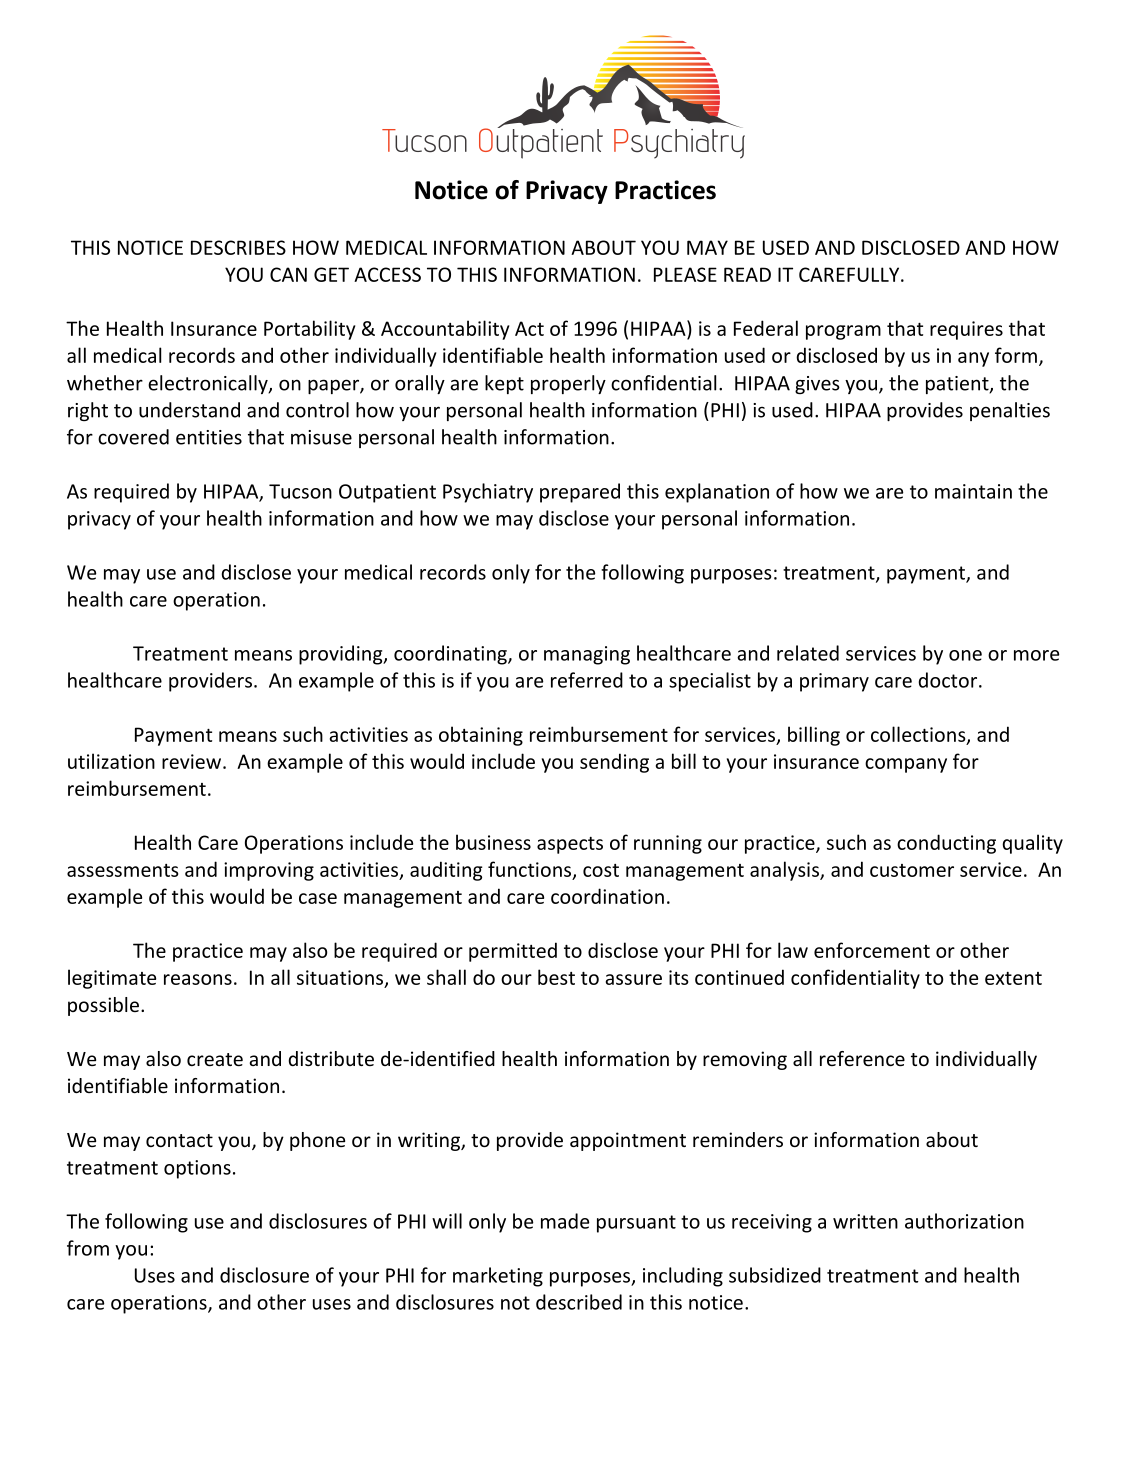 The image size is (1130, 1462). What do you see at coordinates (964, 1221) in the document?
I see `authorization` at bounding box center [964, 1221].
